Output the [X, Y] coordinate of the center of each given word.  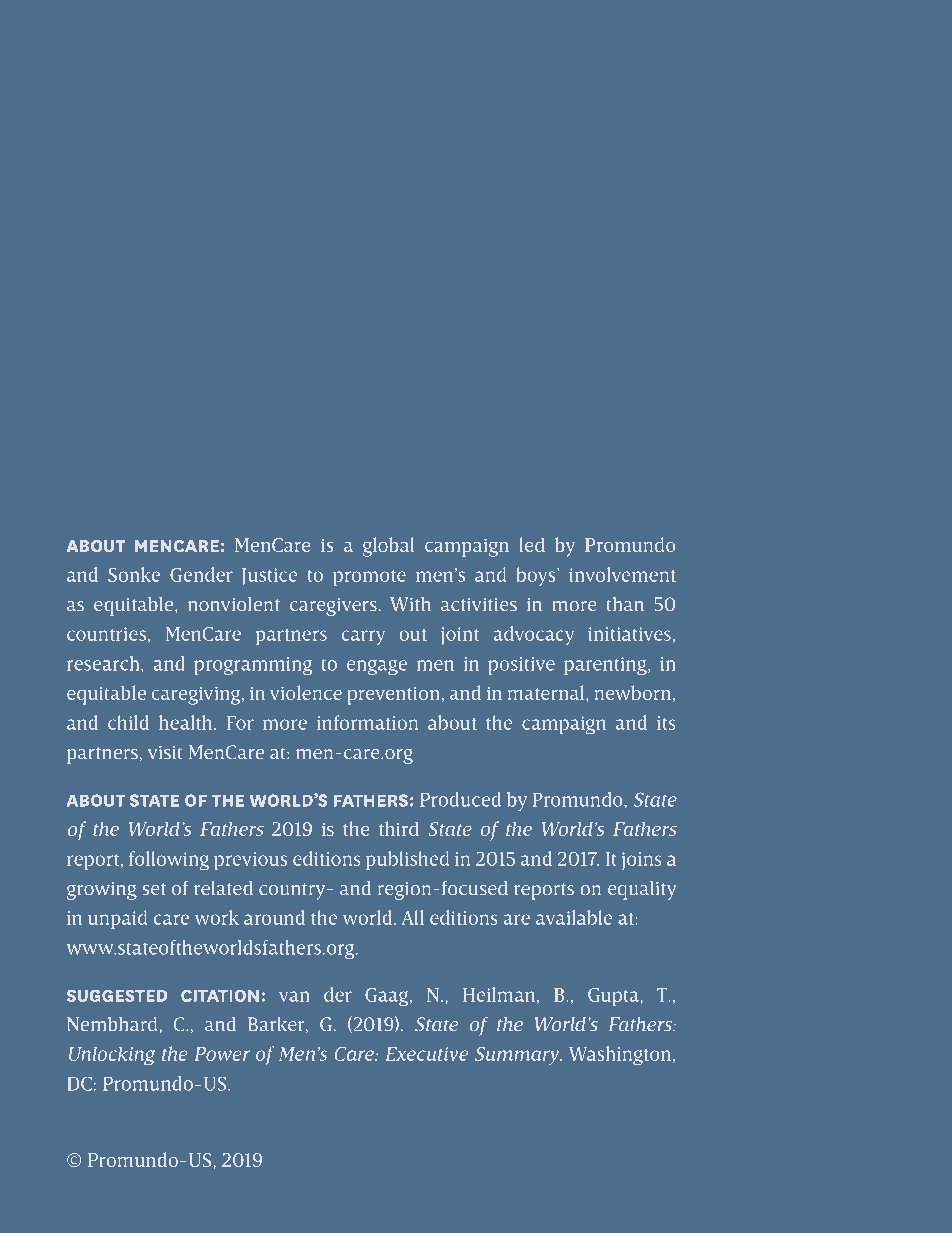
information [367, 722]
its [666, 723]
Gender [201, 574]
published [407, 860]
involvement [622, 574]
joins [642, 861]
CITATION [220, 995]
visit [165, 753]
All [413, 917]
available [574, 917]
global [388, 547]
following [169, 861]
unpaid [117, 919]
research [104, 663]
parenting [606, 666]
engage [377, 667]
